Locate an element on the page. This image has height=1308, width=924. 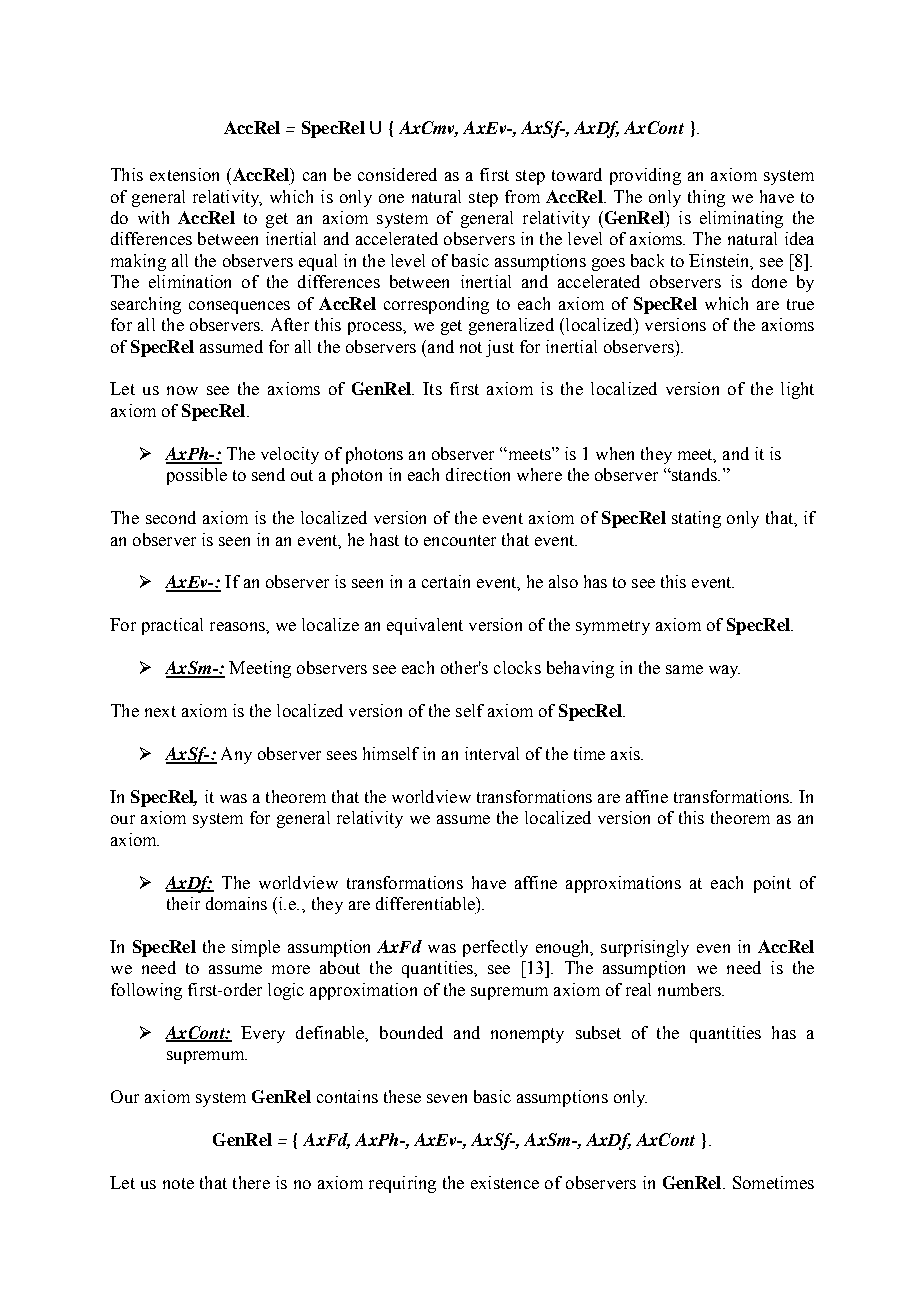
there is located at coordinates (251, 1182).
